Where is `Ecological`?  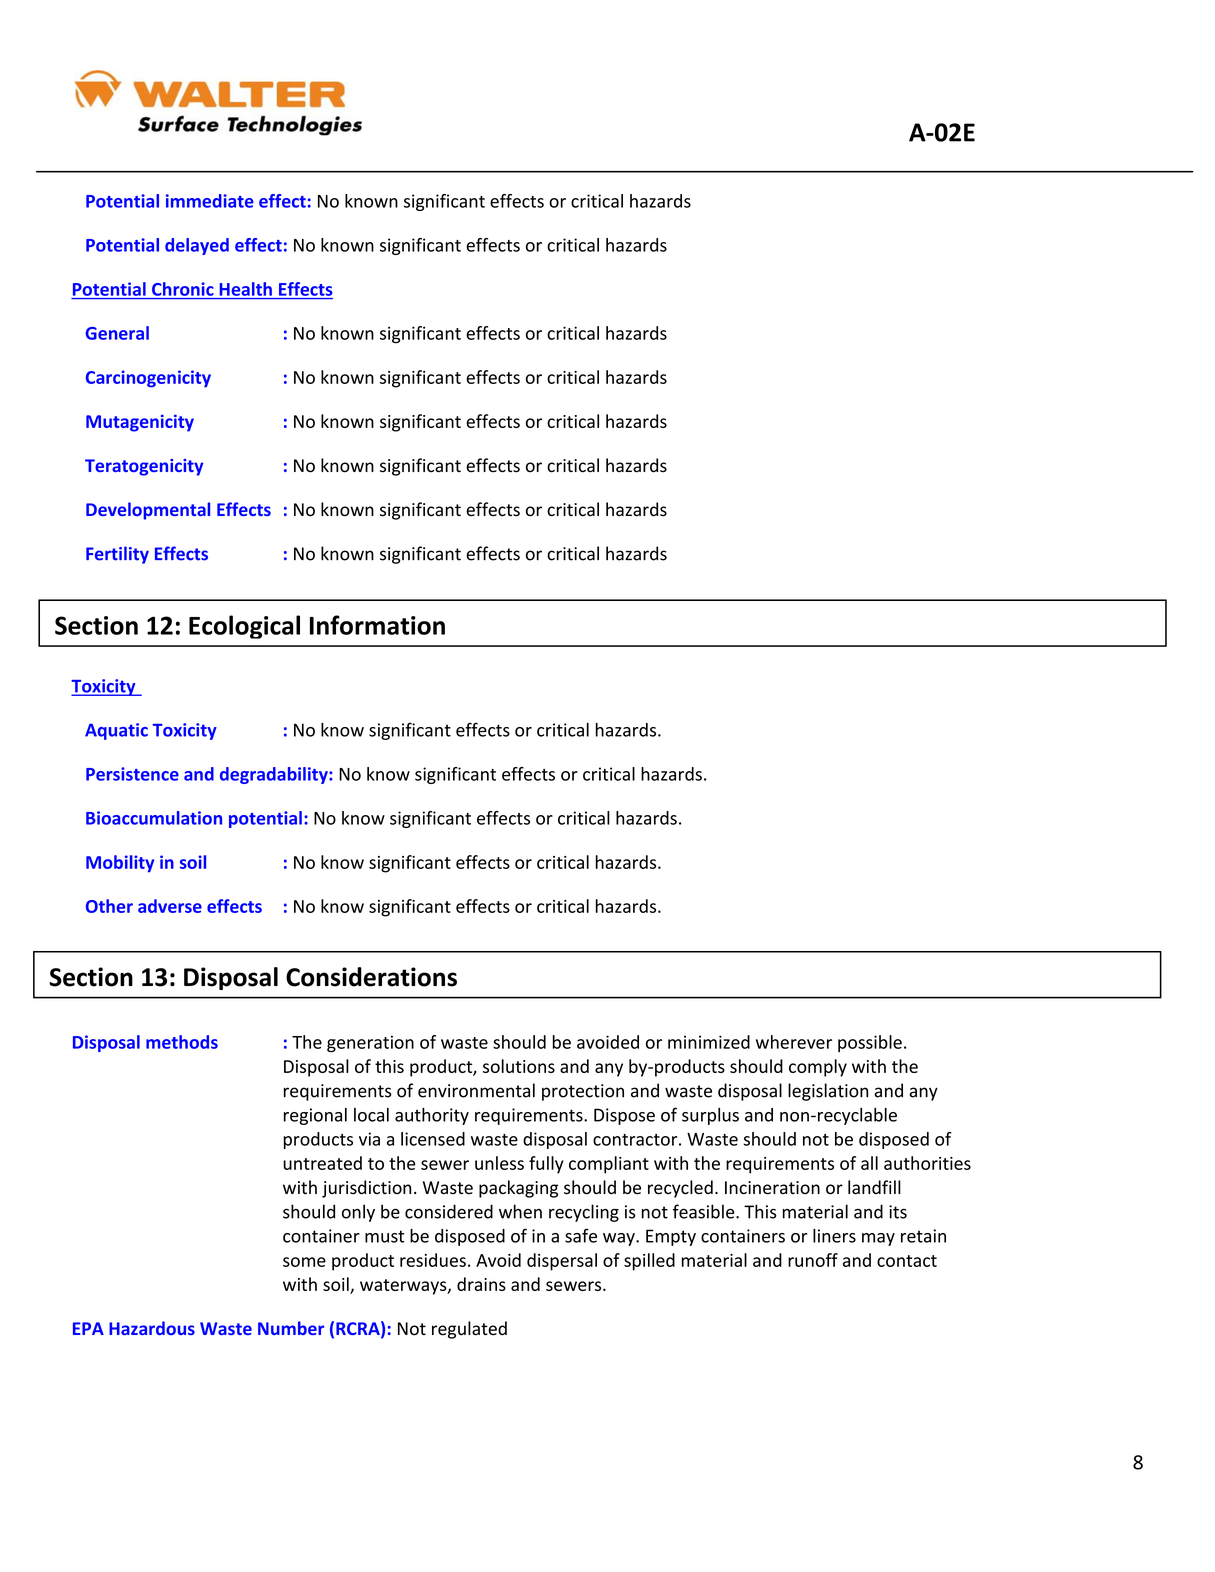
Ecological is located at coordinates (244, 627).
